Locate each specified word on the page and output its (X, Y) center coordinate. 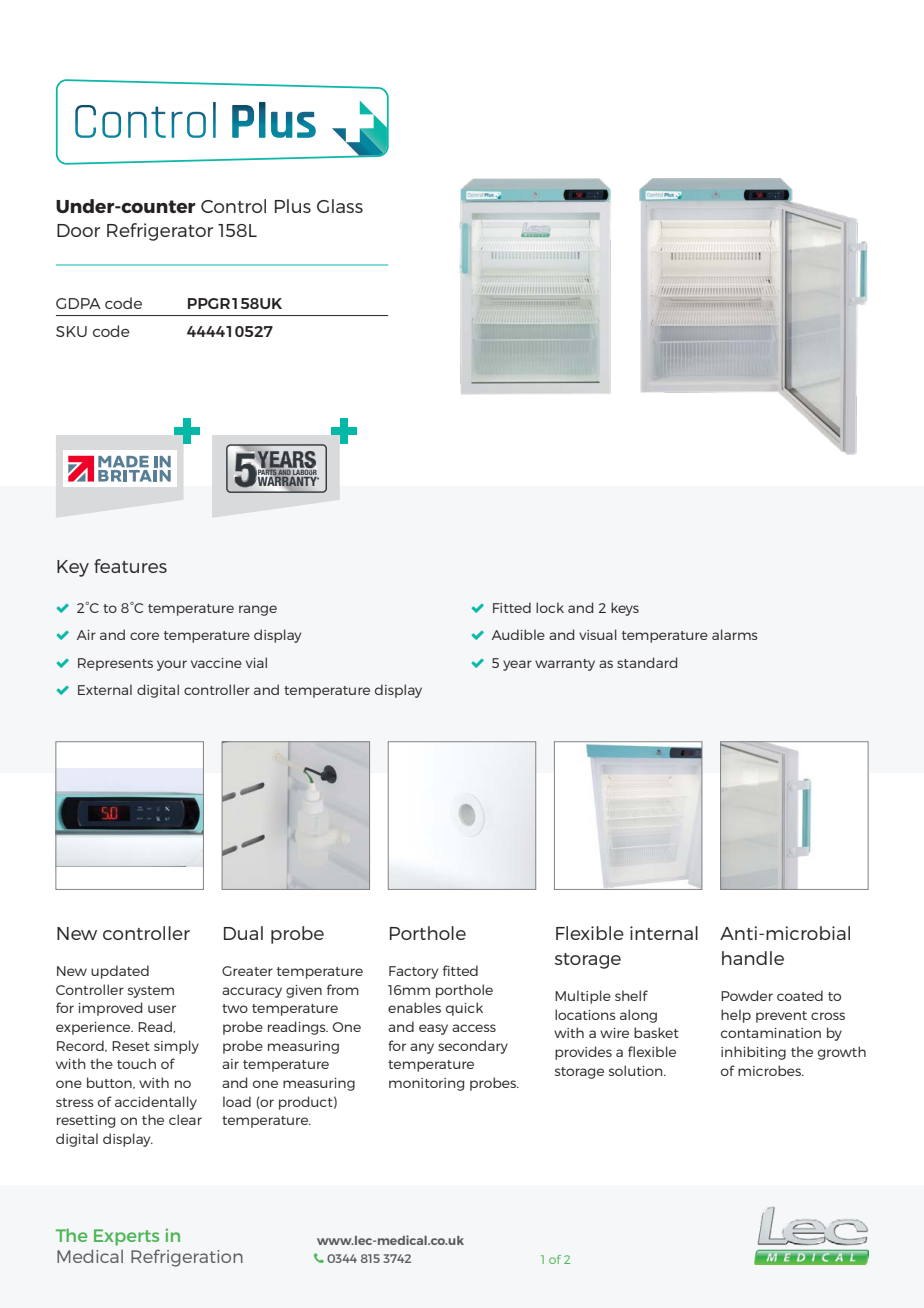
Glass (340, 206)
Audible (518, 634)
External (105, 689)
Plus (293, 206)
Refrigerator (160, 232)
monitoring (426, 1084)
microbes (770, 1070)
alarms (735, 634)
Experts (126, 1237)
